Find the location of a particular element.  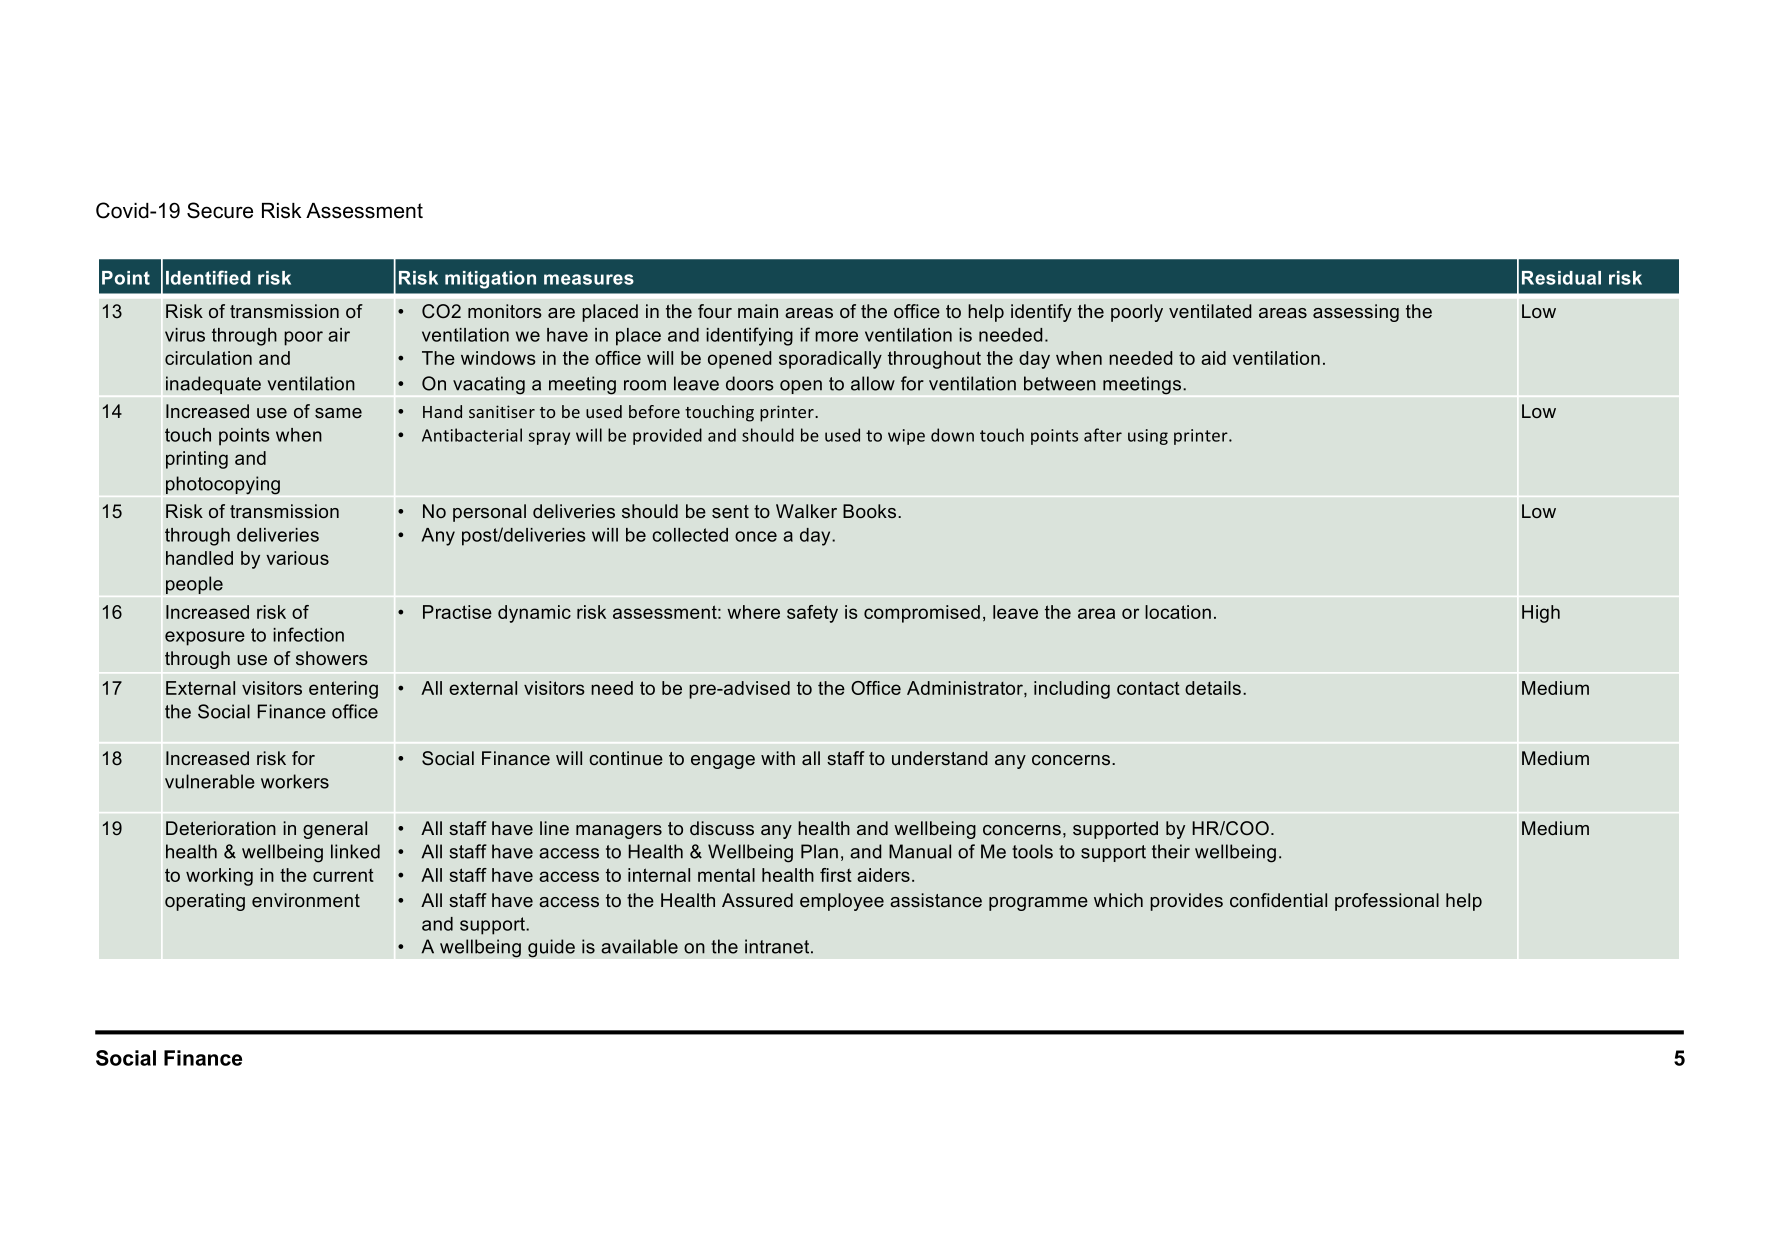

Books is located at coordinates (871, 511).
